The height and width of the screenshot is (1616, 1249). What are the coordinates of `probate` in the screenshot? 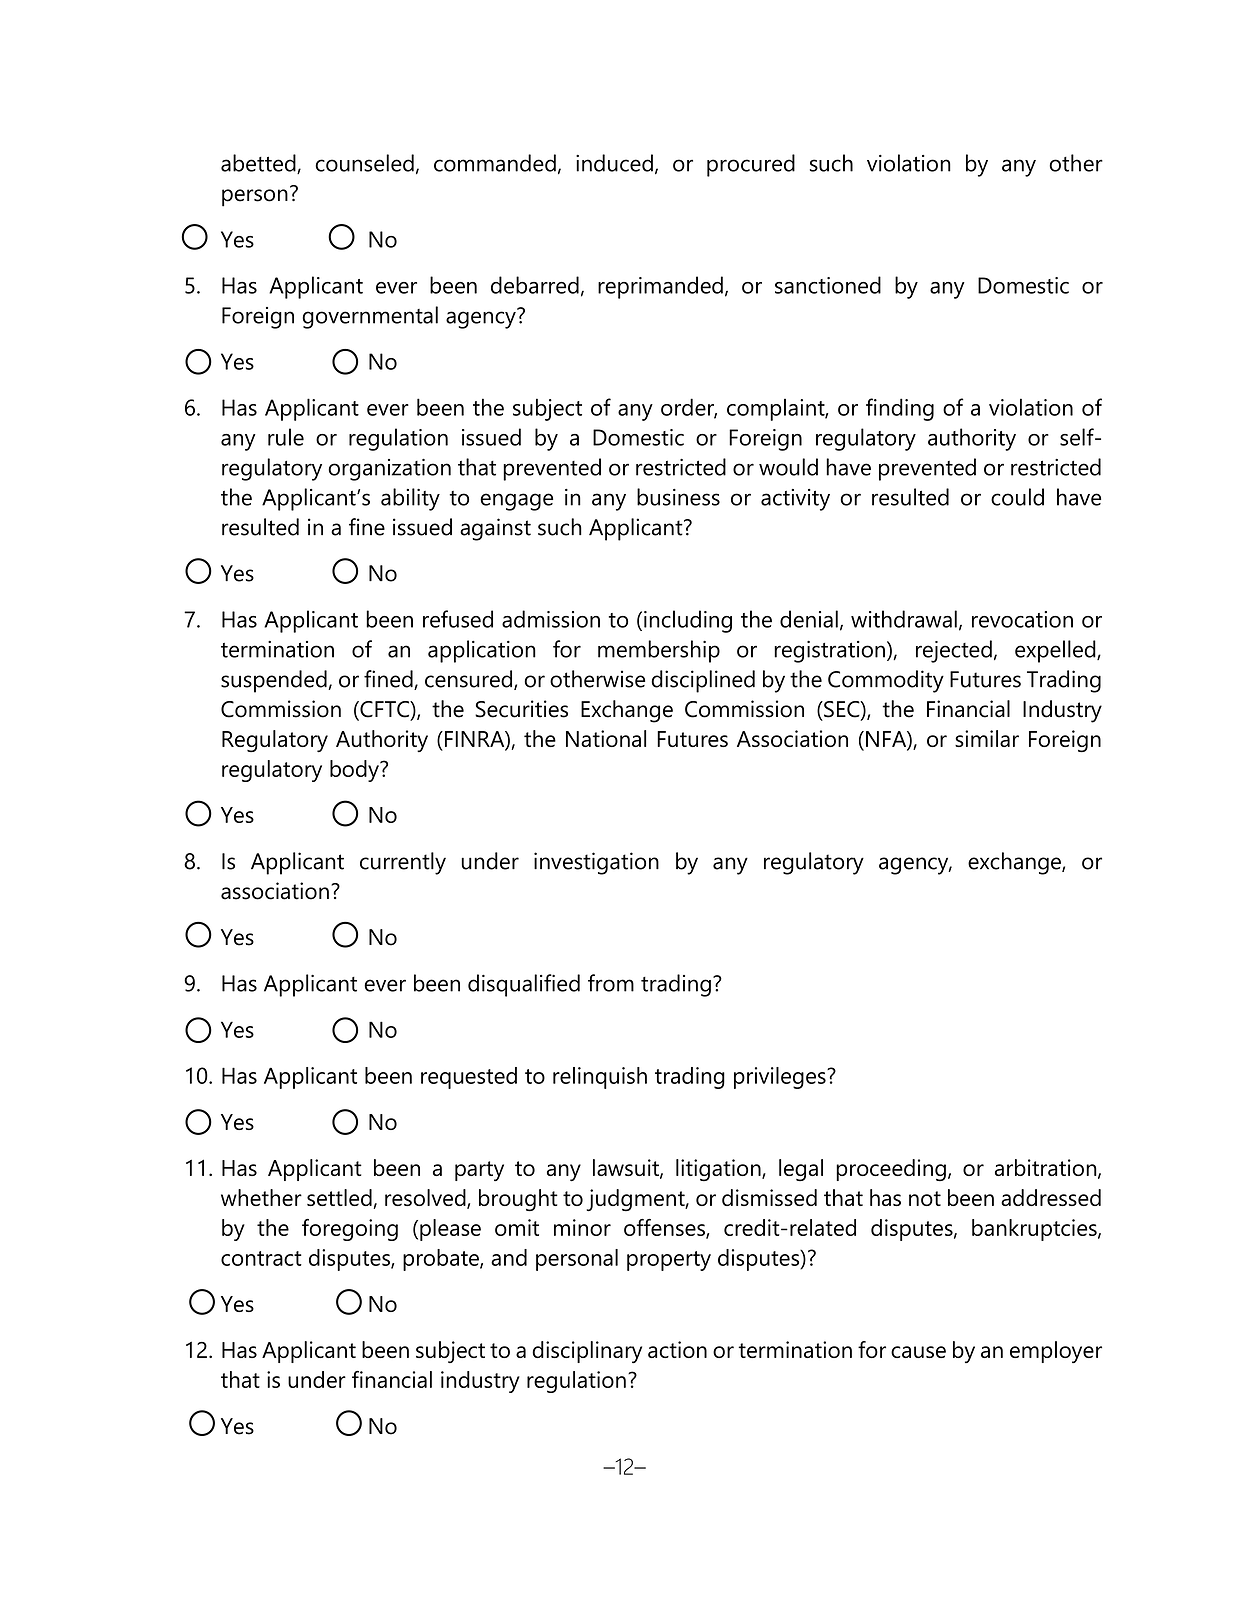 It's located at (442, 1260).
